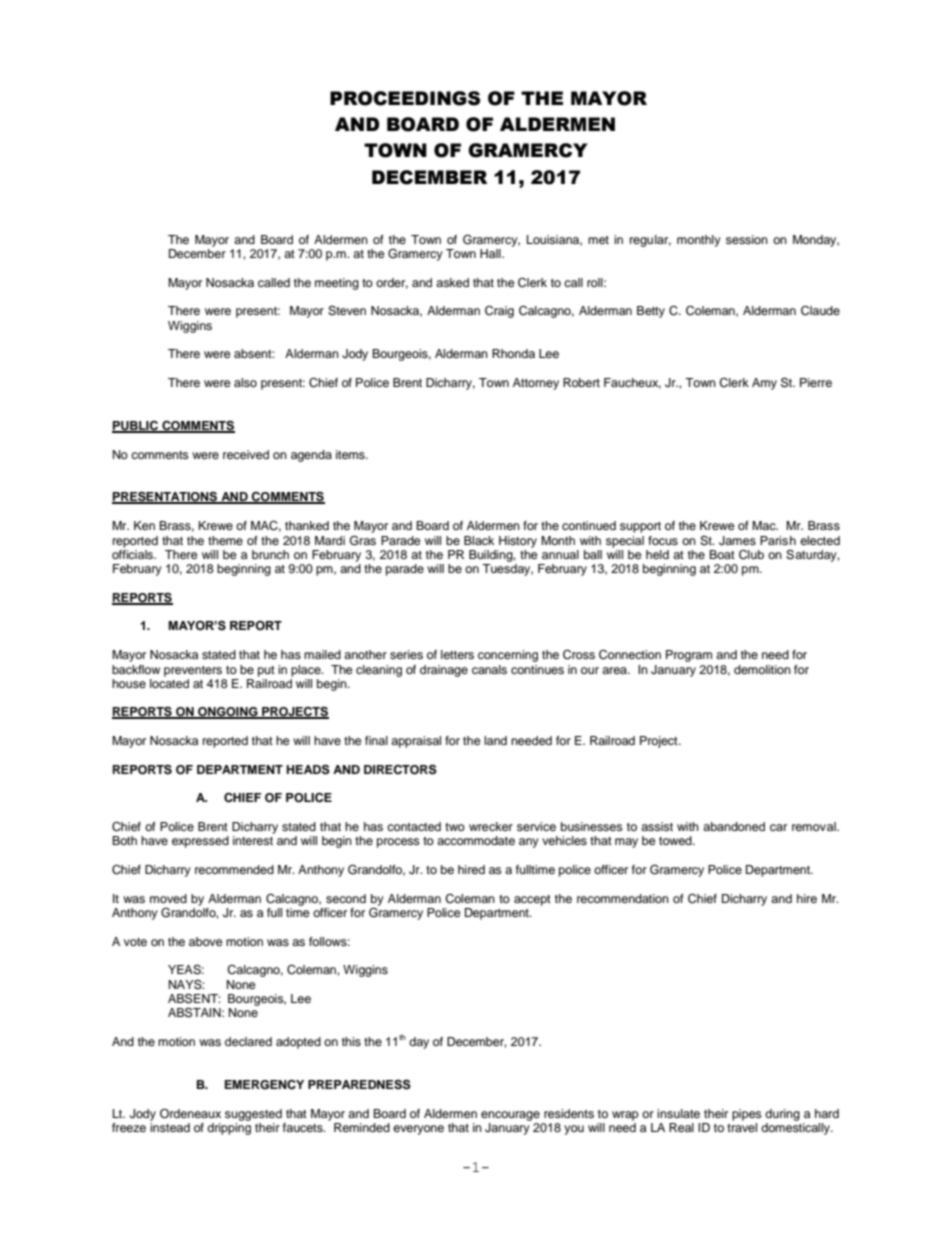  I want to click on demolition, so click(762, 669).
